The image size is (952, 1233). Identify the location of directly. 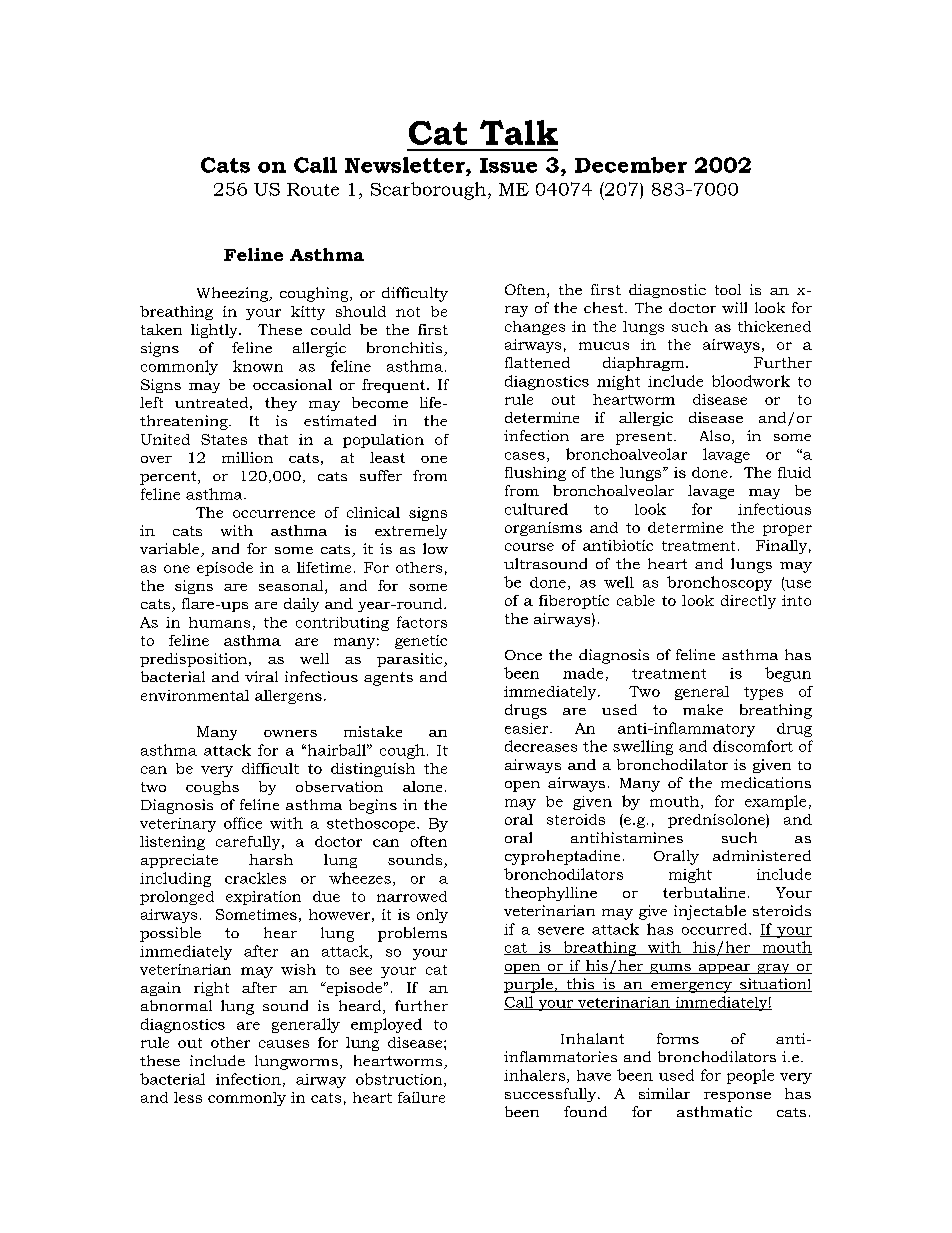
(748, 602).
